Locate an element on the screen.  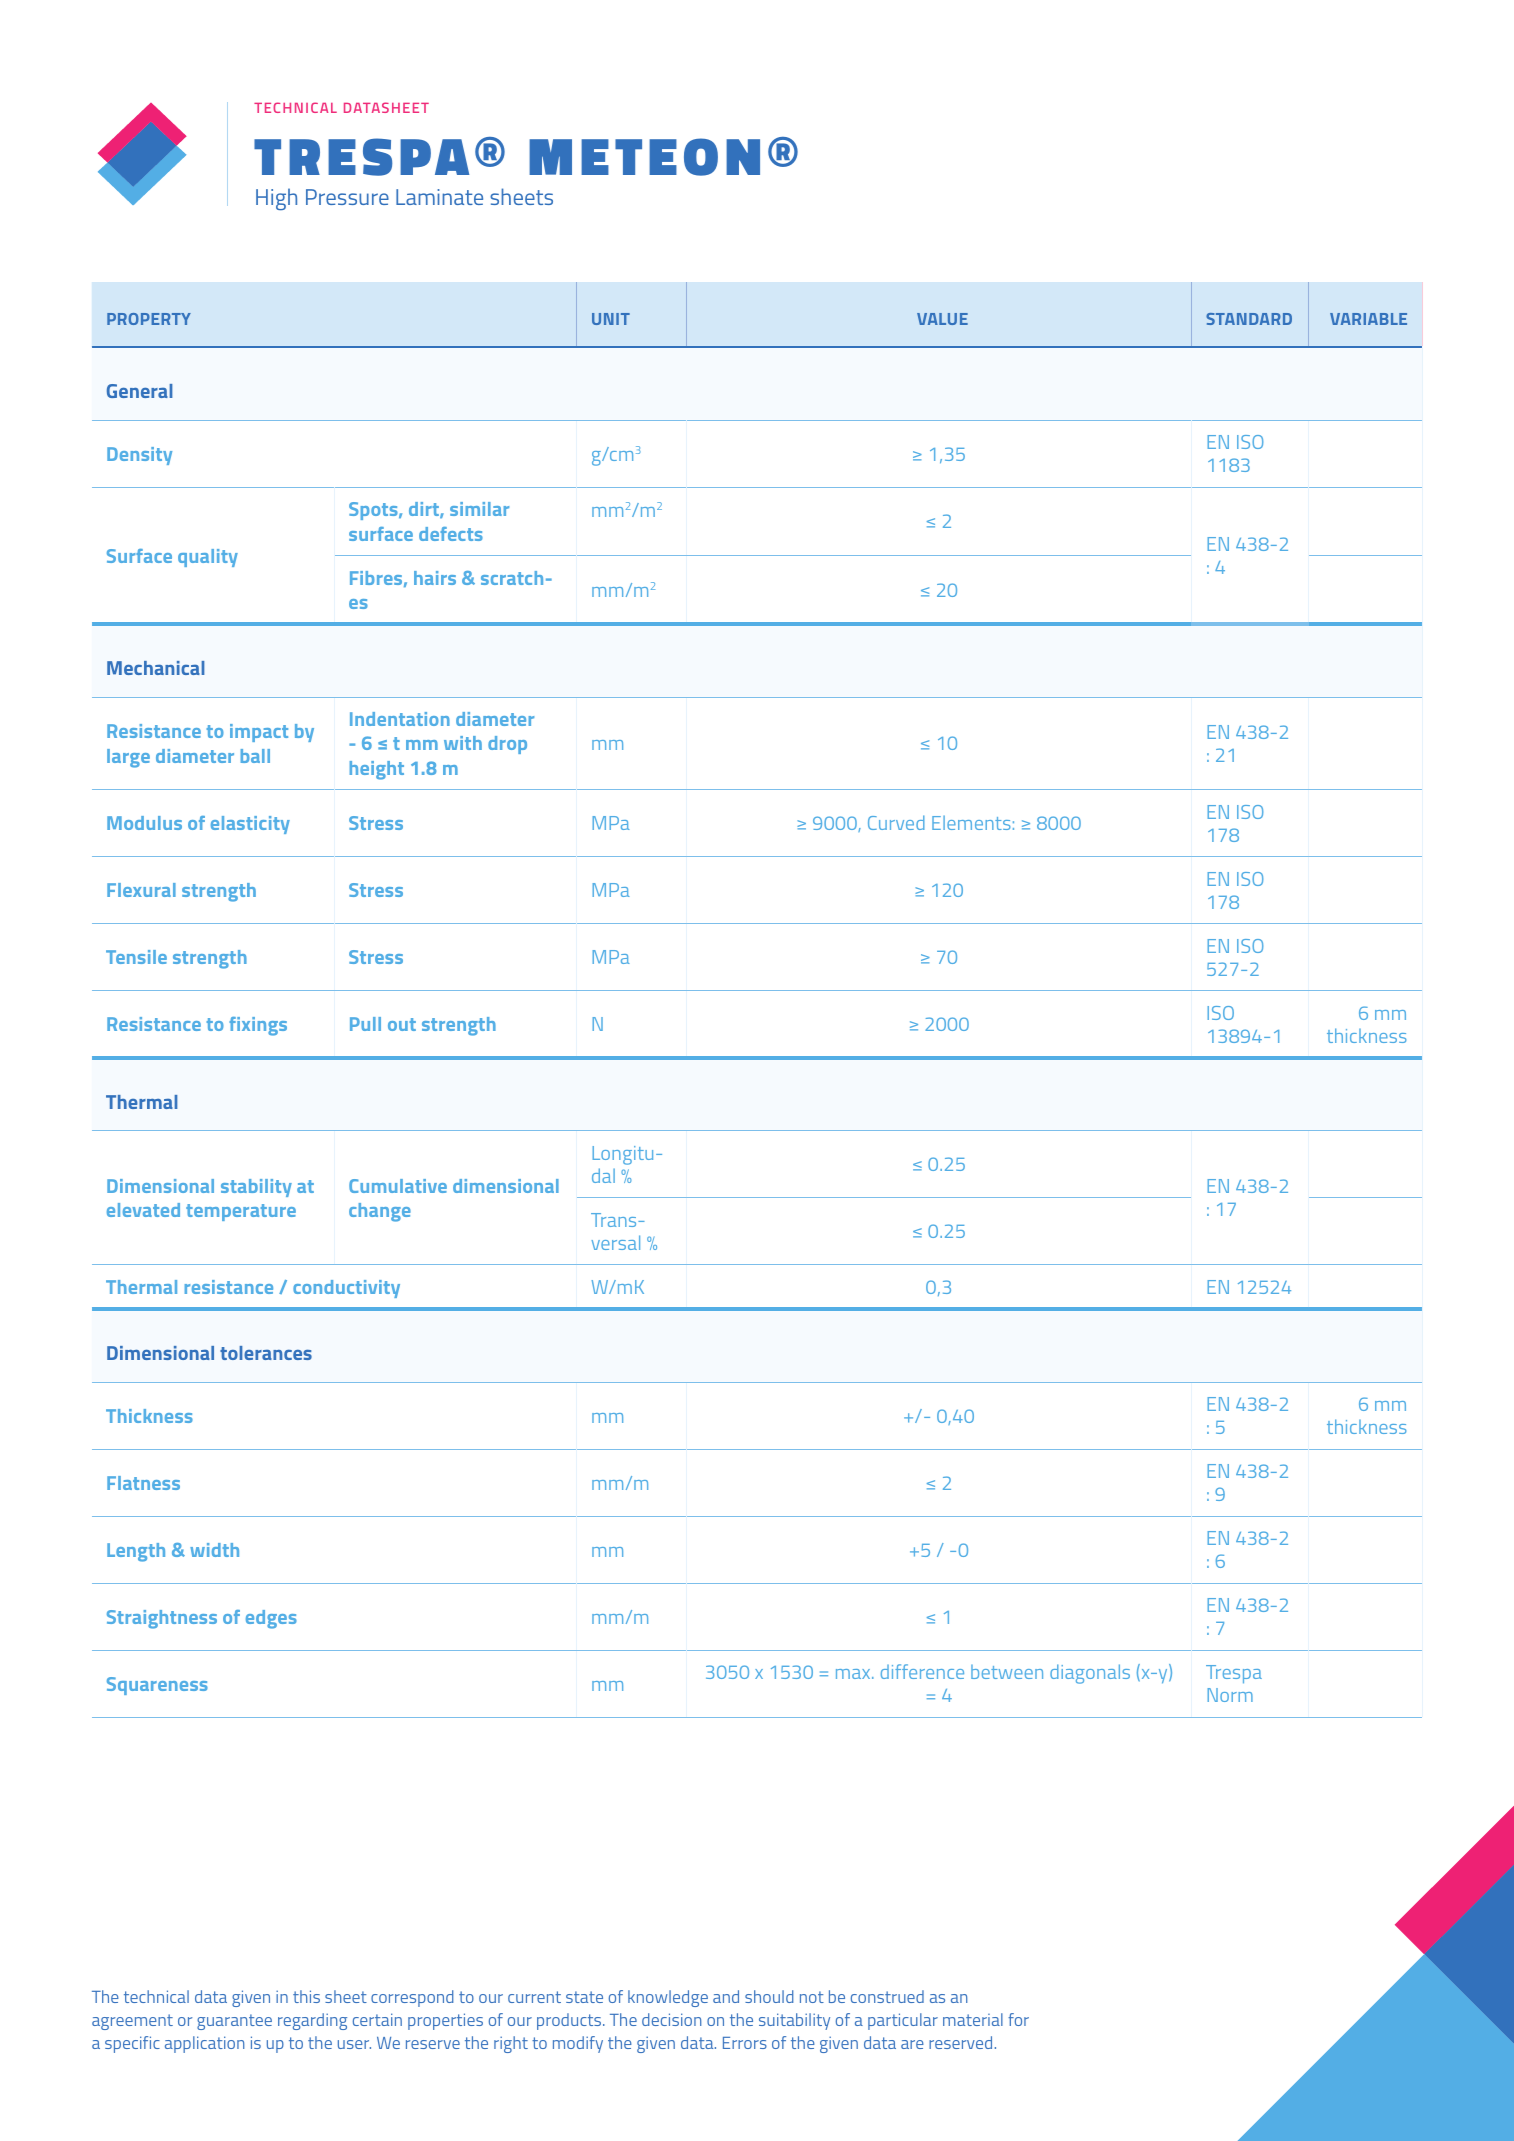
for is located at coordinates (1018, 2019).
